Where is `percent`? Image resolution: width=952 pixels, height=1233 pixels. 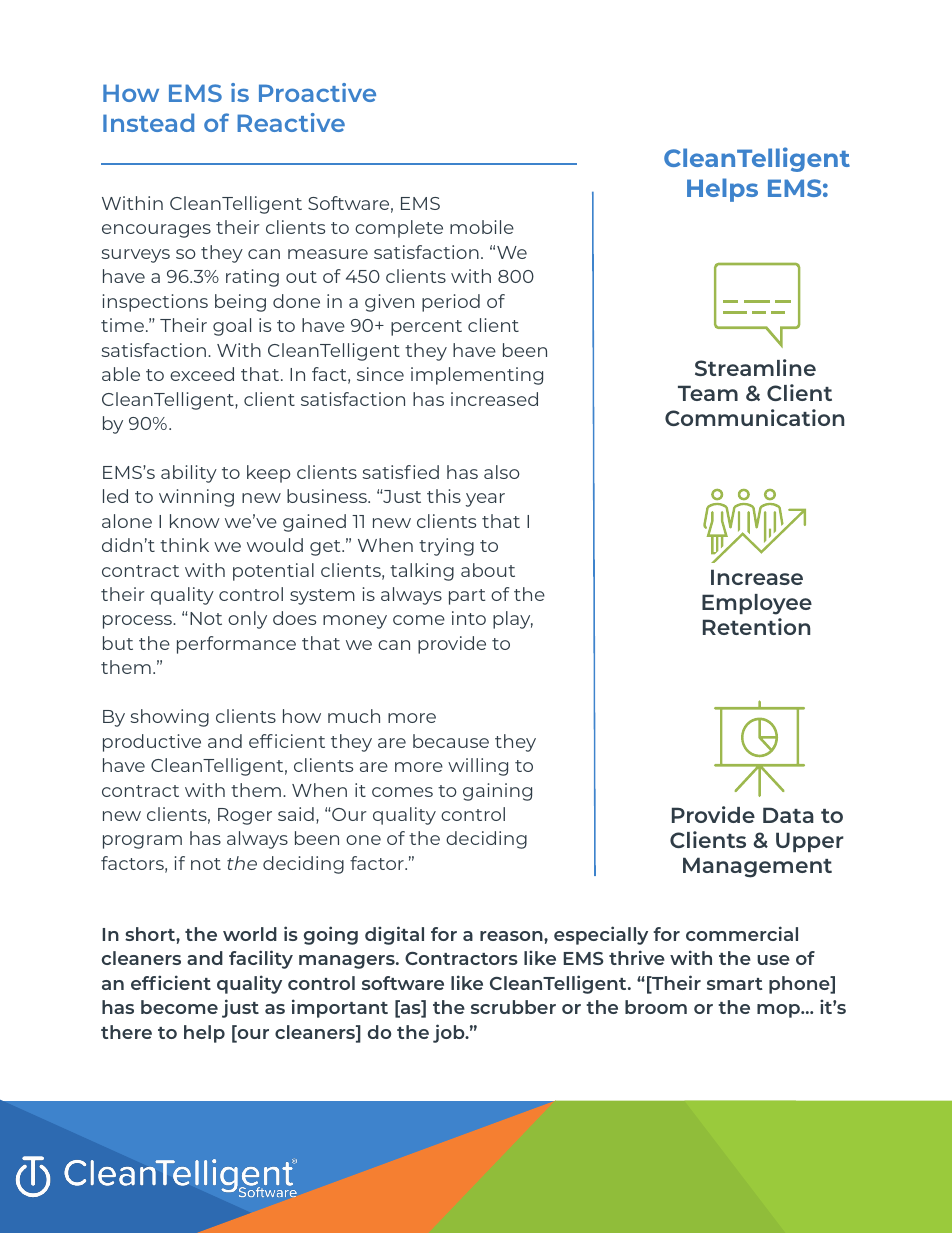
percent is located at coordinates (426, 328).
